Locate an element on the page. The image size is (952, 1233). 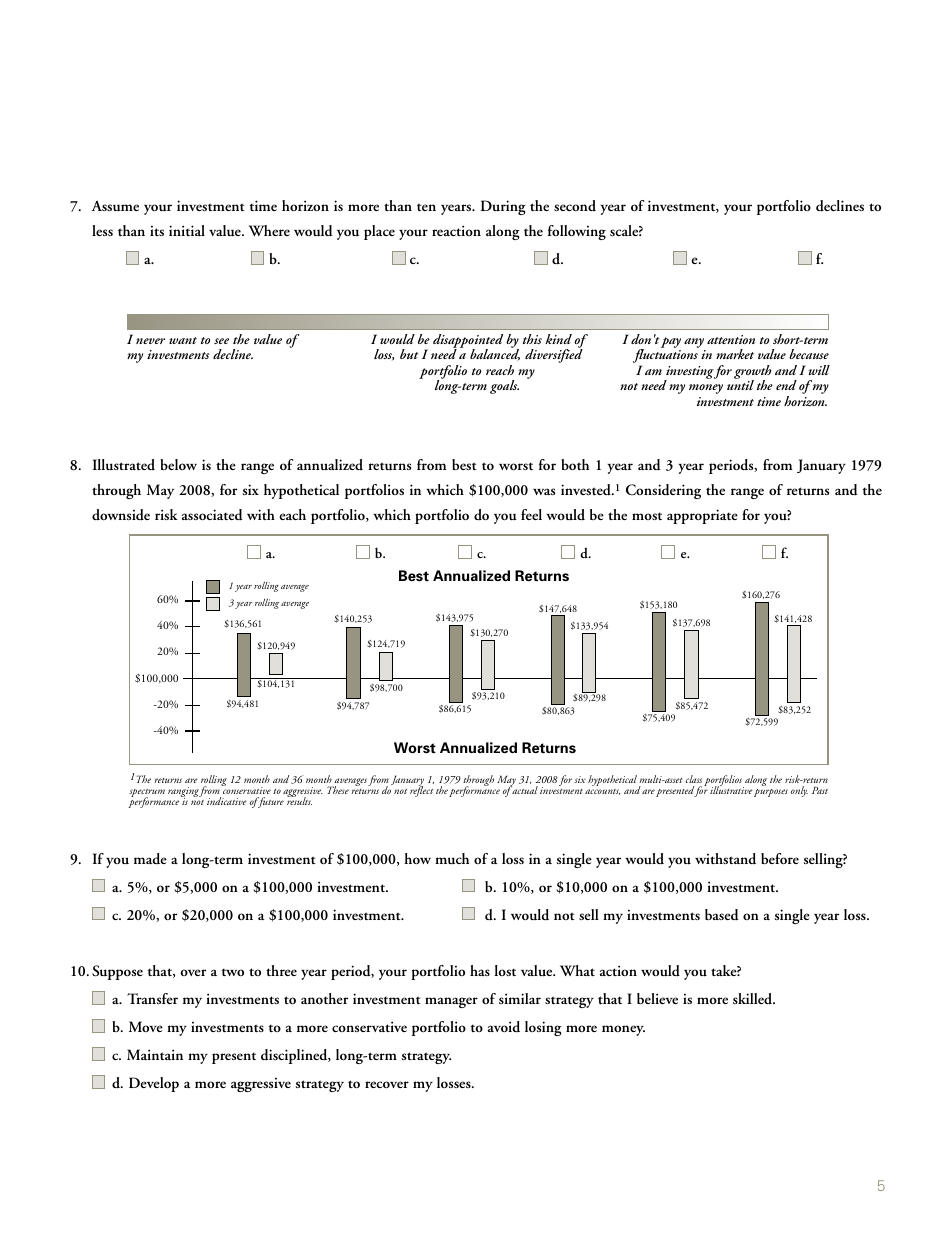
much is located at coordinates (452, 858).
